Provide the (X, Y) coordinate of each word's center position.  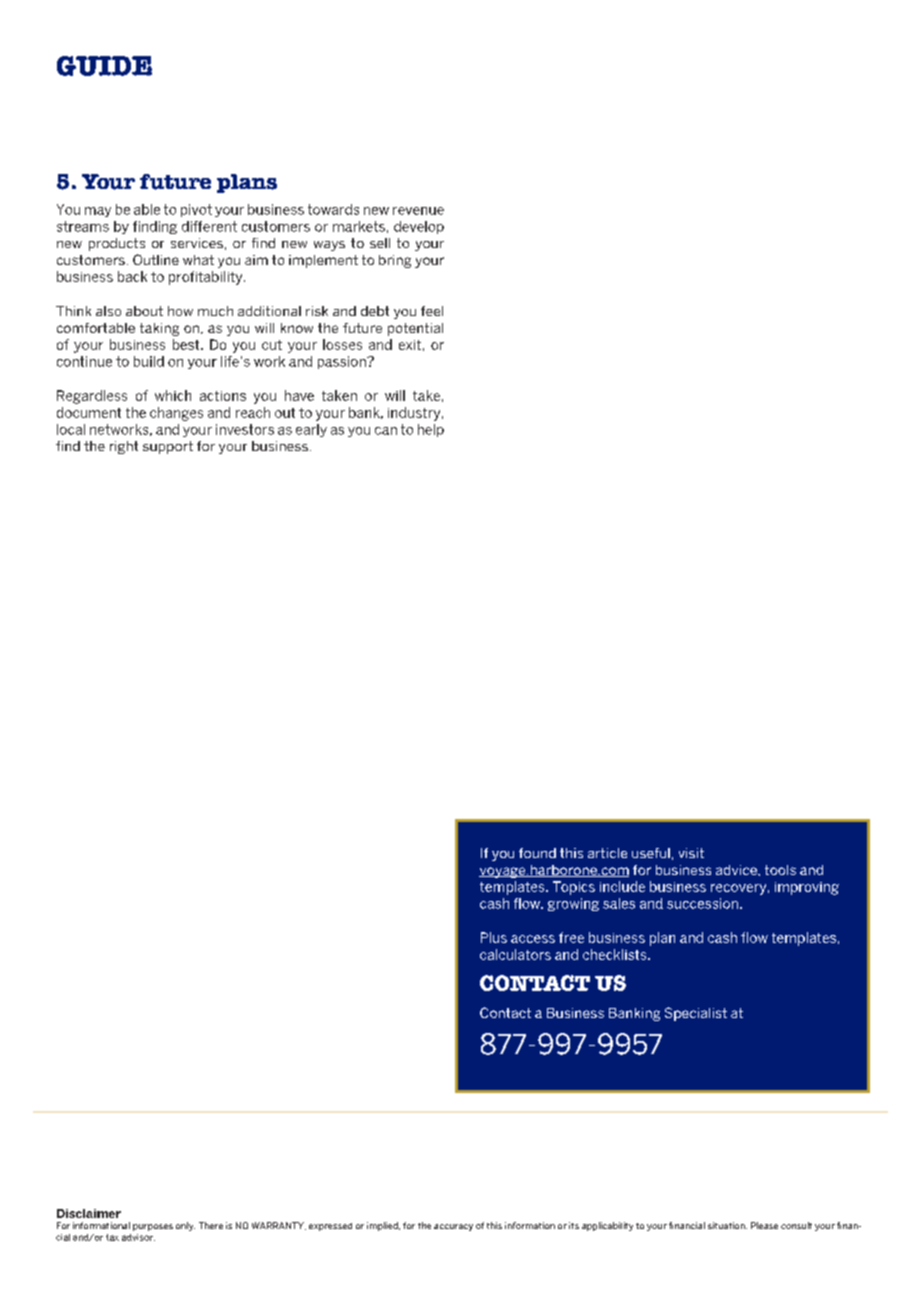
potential (415, 329)
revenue (418, 211)
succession (702, 903)
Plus (494, 937)
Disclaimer (89, 1213)
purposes (153, 1227)
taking (159, 329)
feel (432, 311)
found (537, 853)
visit (691, 853)
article (607, 853)
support (168, 447)
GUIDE (104, 66)
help (431, 430)
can (386, 431)
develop (419, 227)
